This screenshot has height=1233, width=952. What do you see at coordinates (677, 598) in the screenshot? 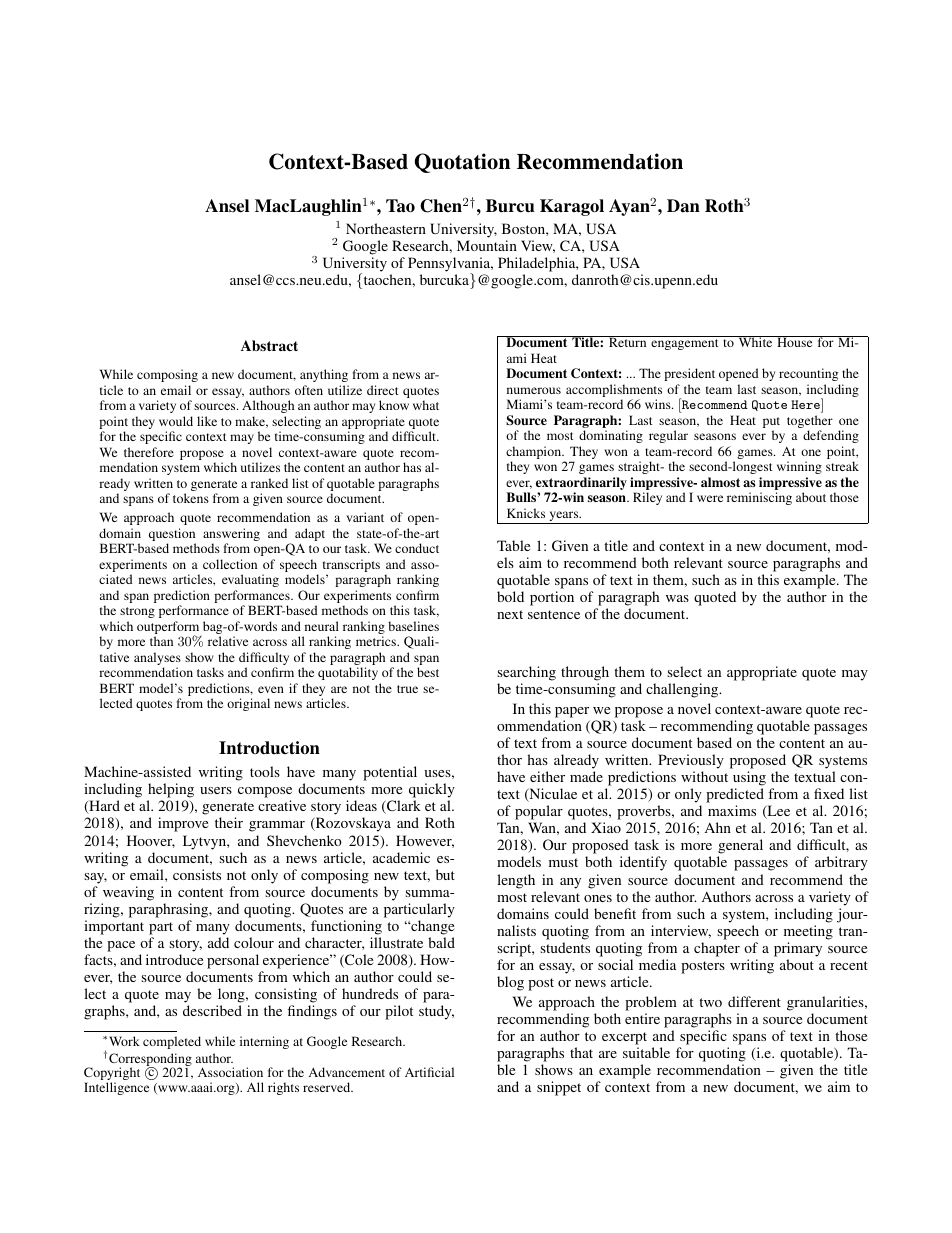
I see `was` at bounding box center [677, 598].
